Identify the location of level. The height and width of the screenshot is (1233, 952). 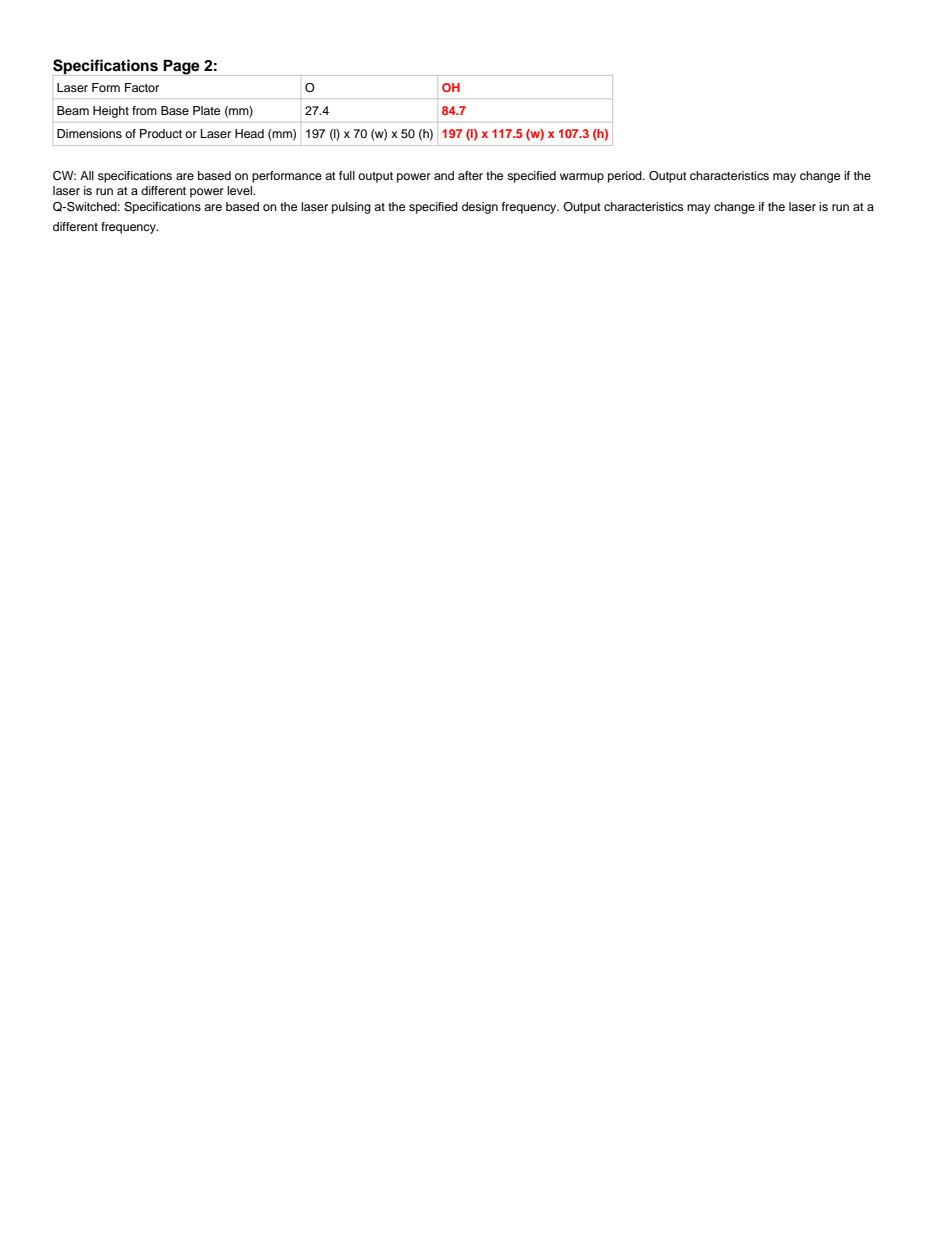
(240, 190).
